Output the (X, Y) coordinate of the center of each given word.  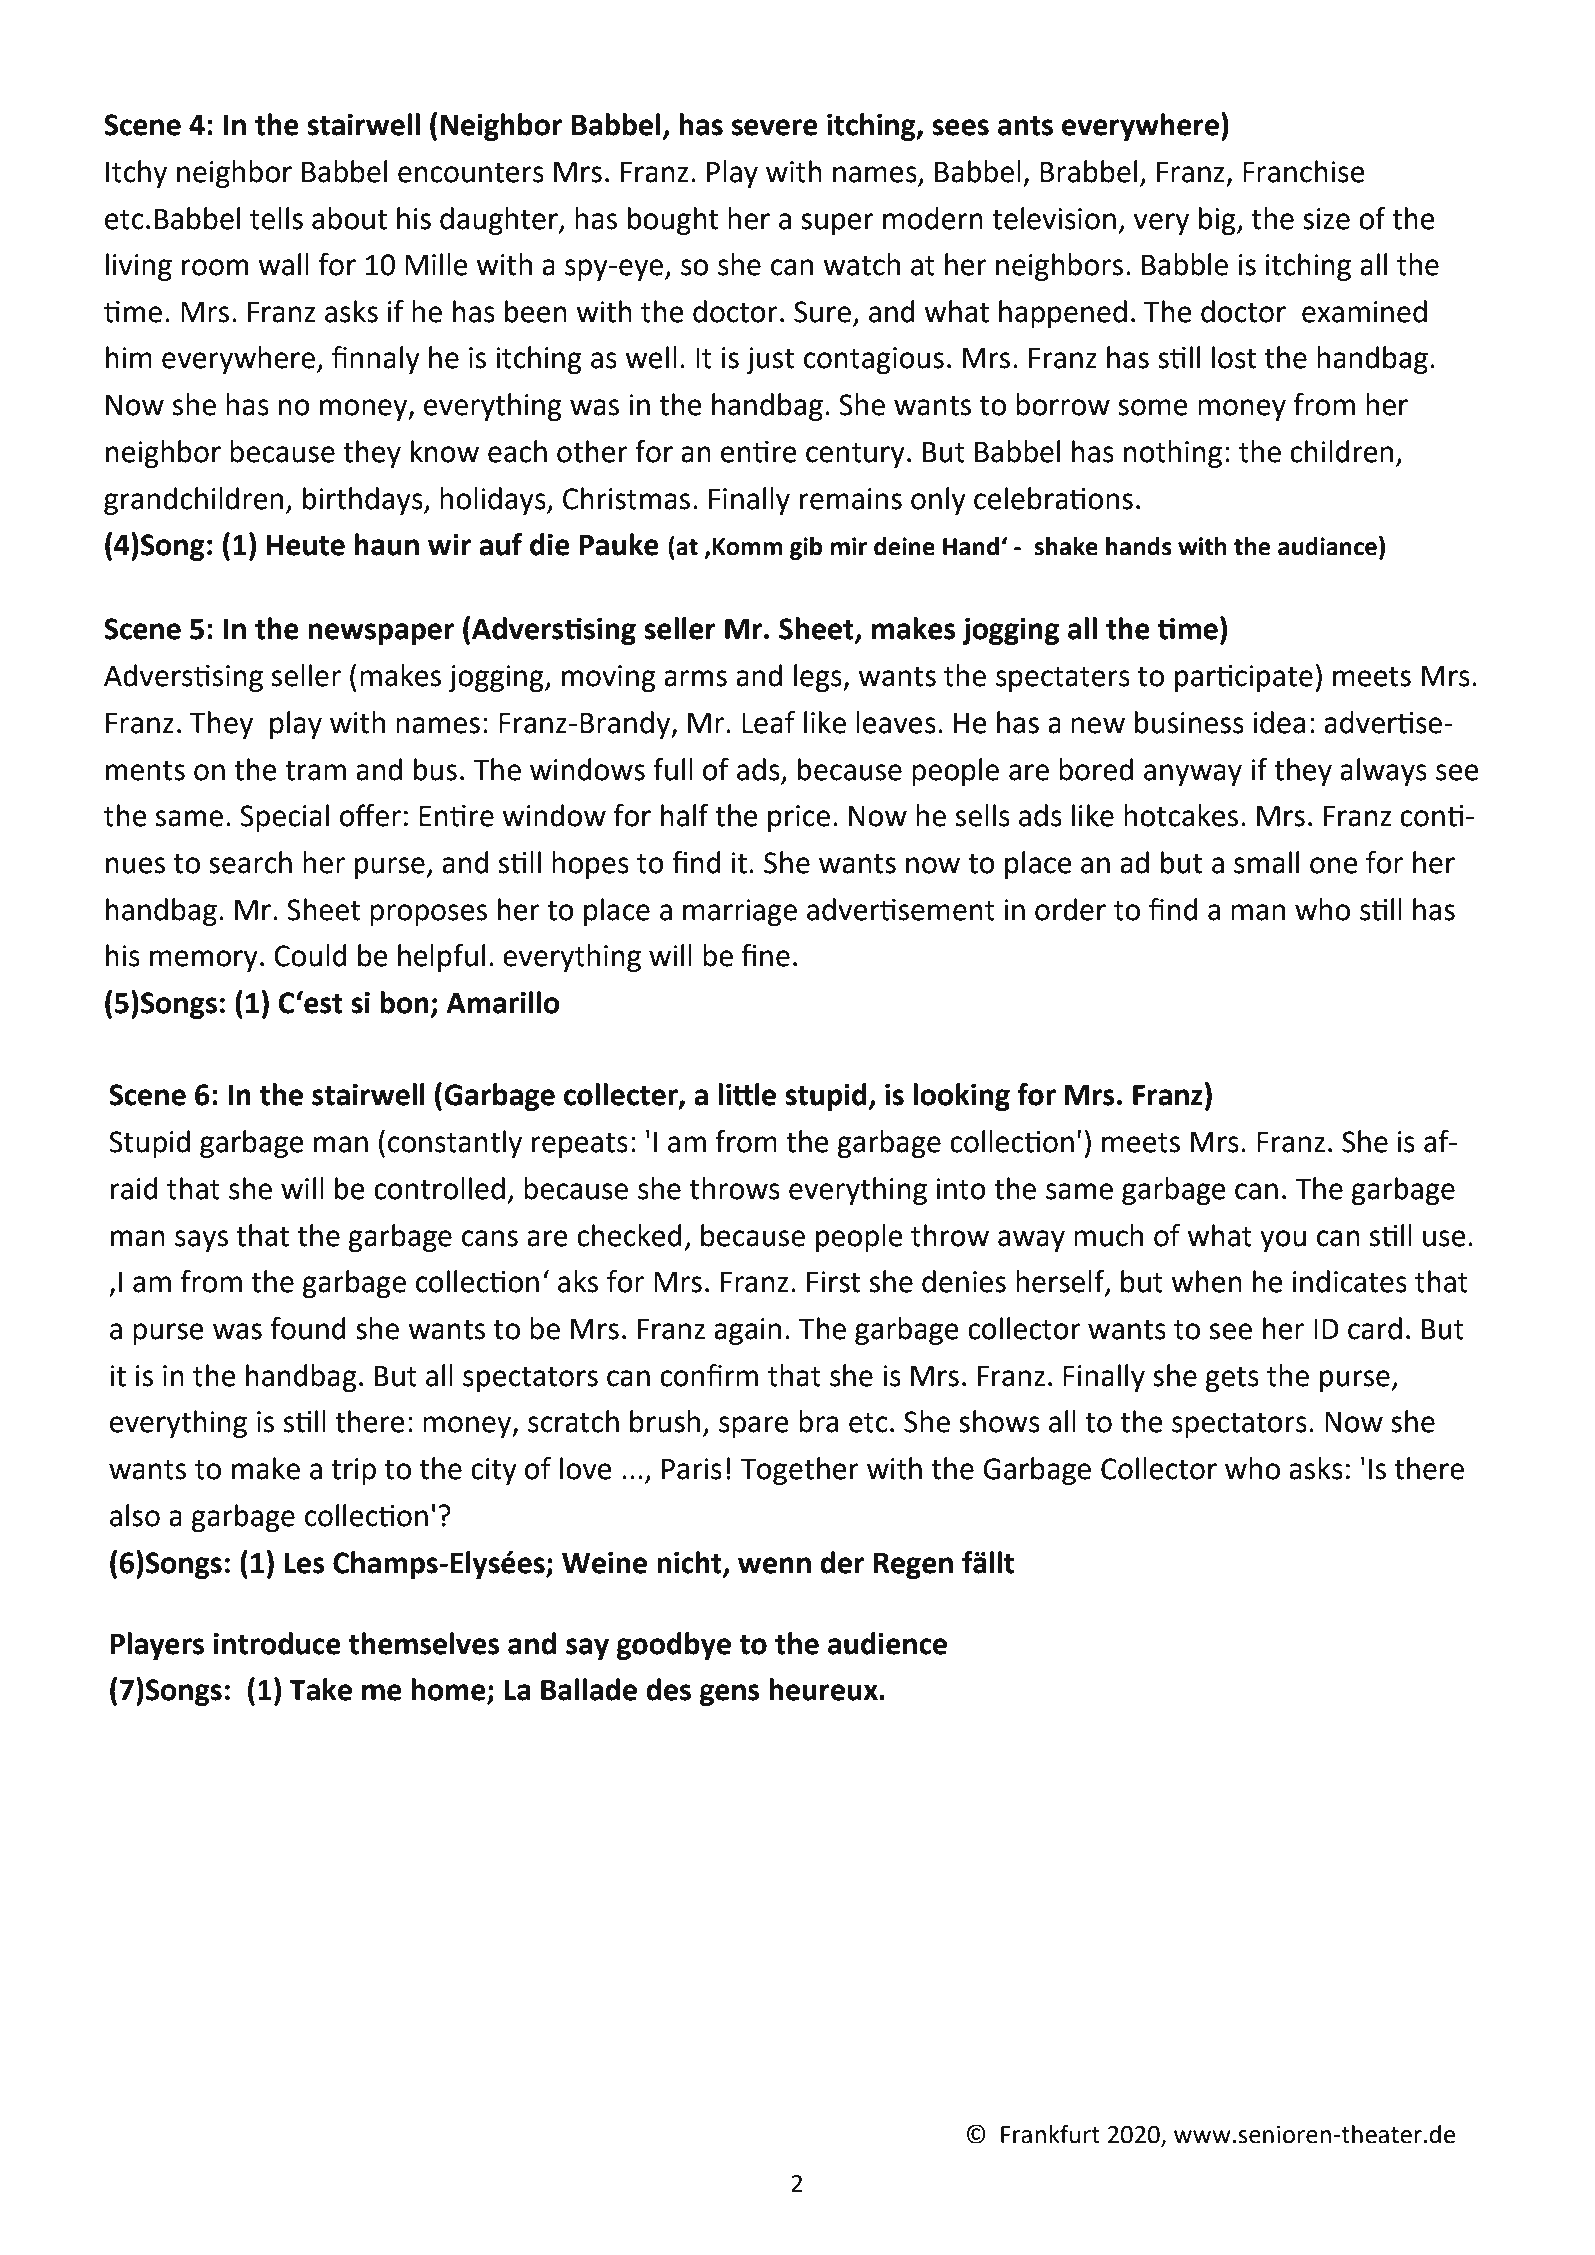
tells (276, 218)
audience (887, 1643)
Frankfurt (1050, 2134)
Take (320, 1689)
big (1218, 221)
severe (775, 127)
